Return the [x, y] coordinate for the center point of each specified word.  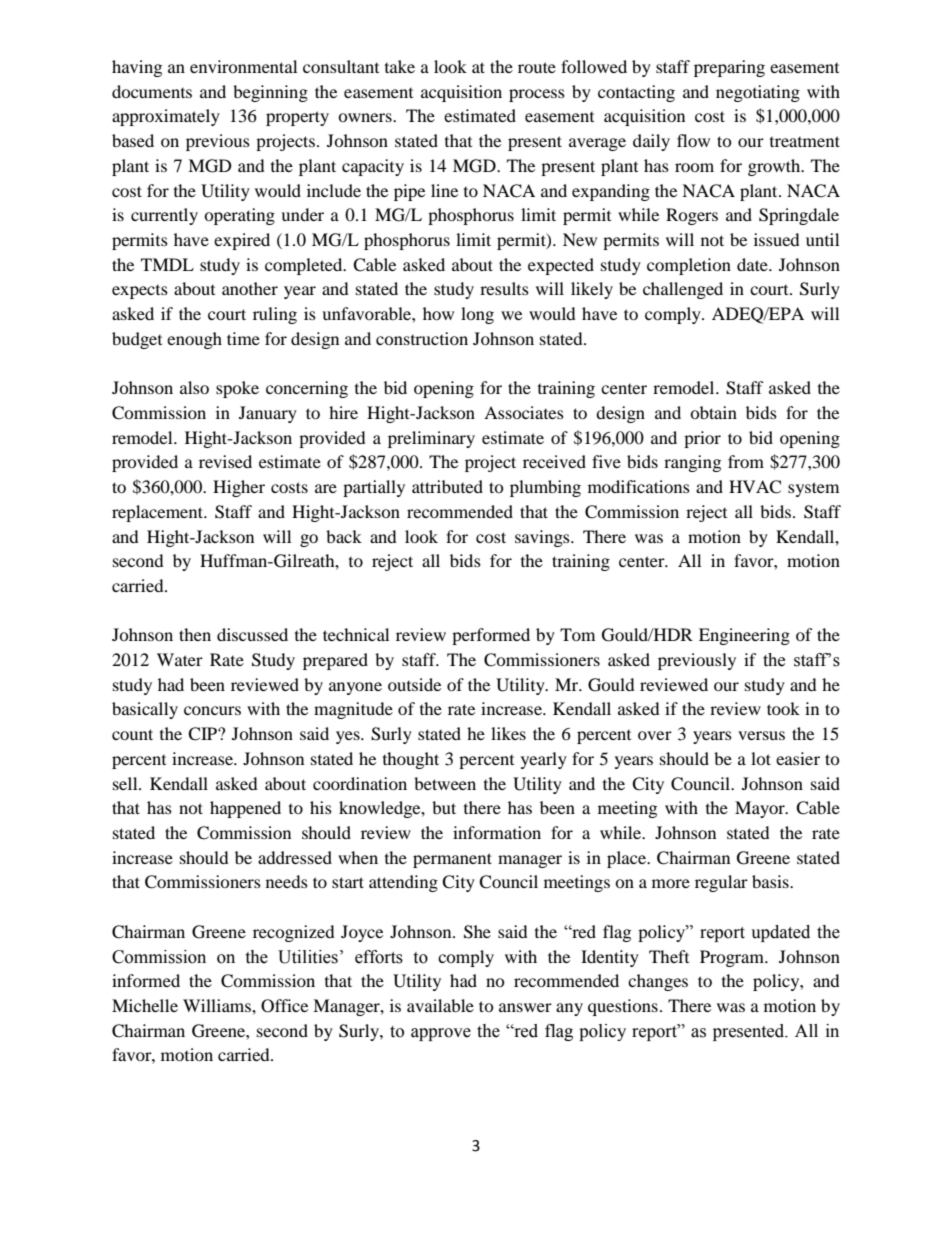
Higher [239, 488]
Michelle [145, 1005]
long [477, 315]
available [440, 1005]
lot [761, 758]
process [537, 95]
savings [543, 538]
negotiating [758, 93]
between [445, 783]
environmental [243, 66]
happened [245, 809]
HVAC [755, 487]
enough [194, 340]
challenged [683, 290]
